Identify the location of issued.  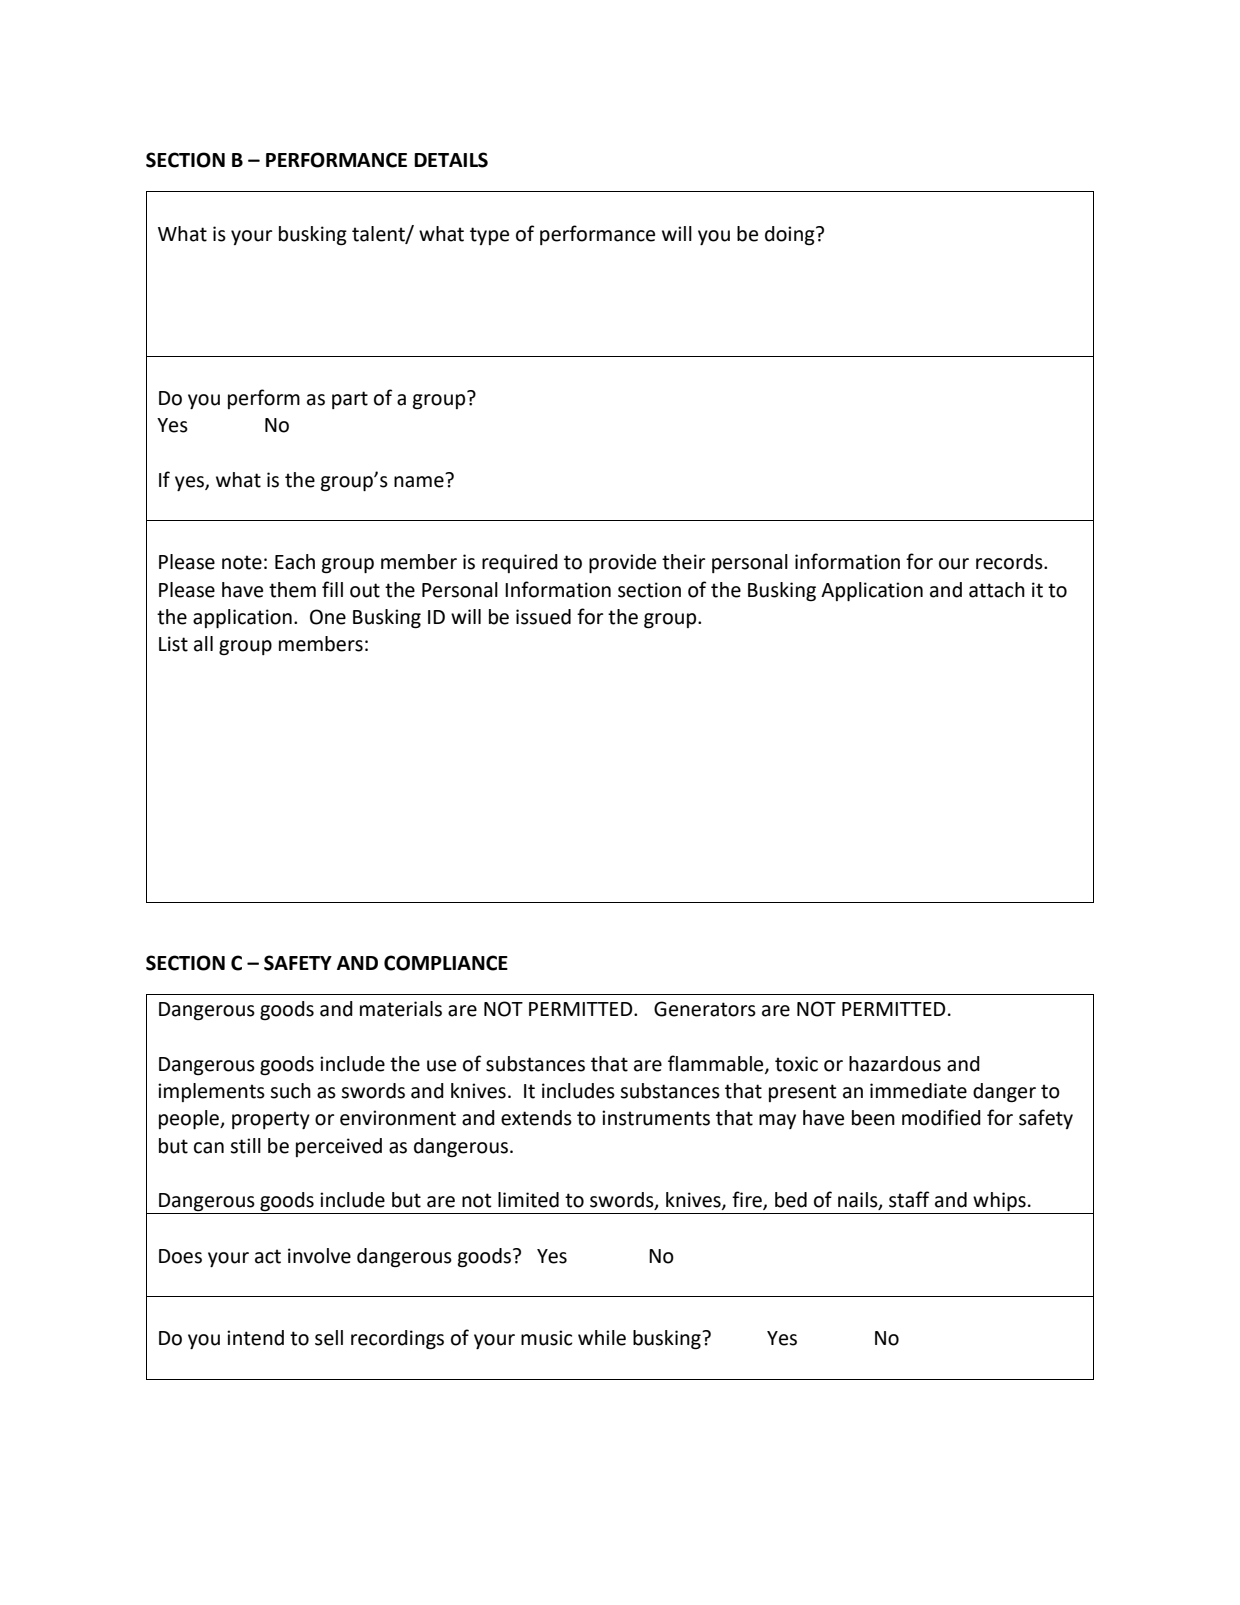
(543, 617).
